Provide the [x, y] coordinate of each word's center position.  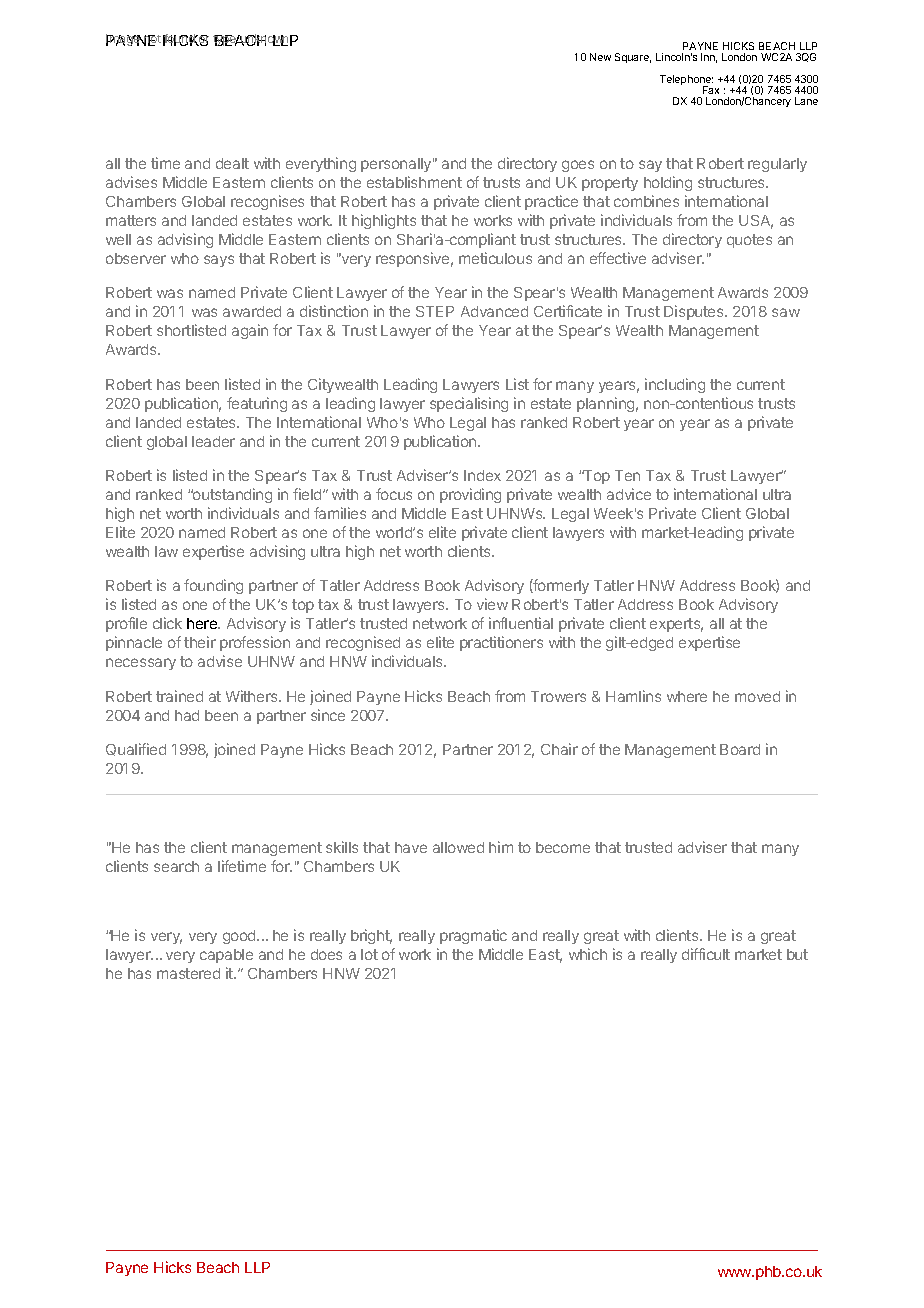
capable [226, 956]
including [675, 385]
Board [740, 749]
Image [124, 40]
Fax [711, 90]
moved [757, 696]
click [167, 623]
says [219, 261]
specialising [469, 404]
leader [213, 441]
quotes [749, 241]
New [600, 57]
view [492, 604]
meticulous [495, 258]
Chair [559, 749]
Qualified [136, 749]
